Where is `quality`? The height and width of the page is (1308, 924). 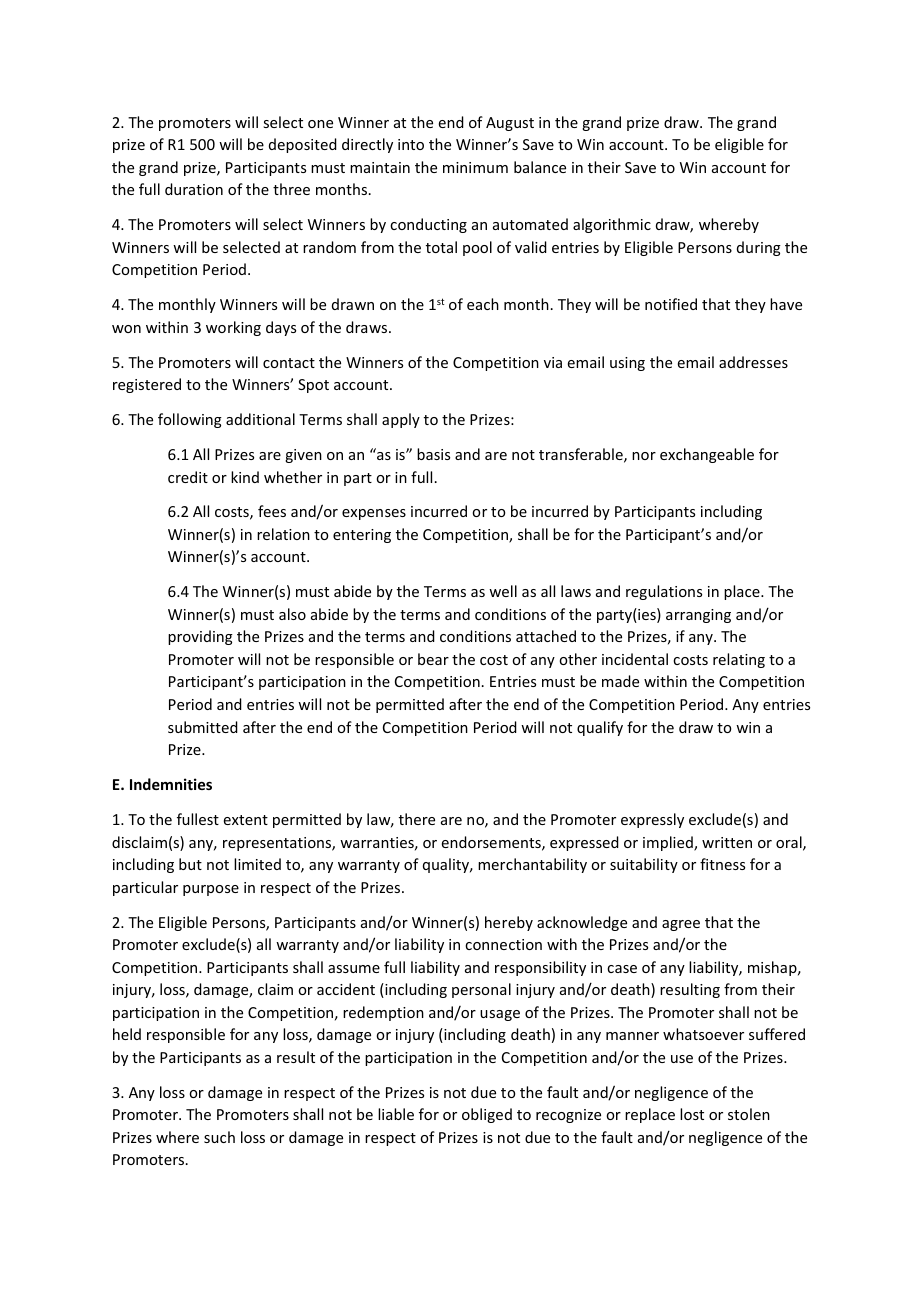
quality is located at coordinates (447, 865).
